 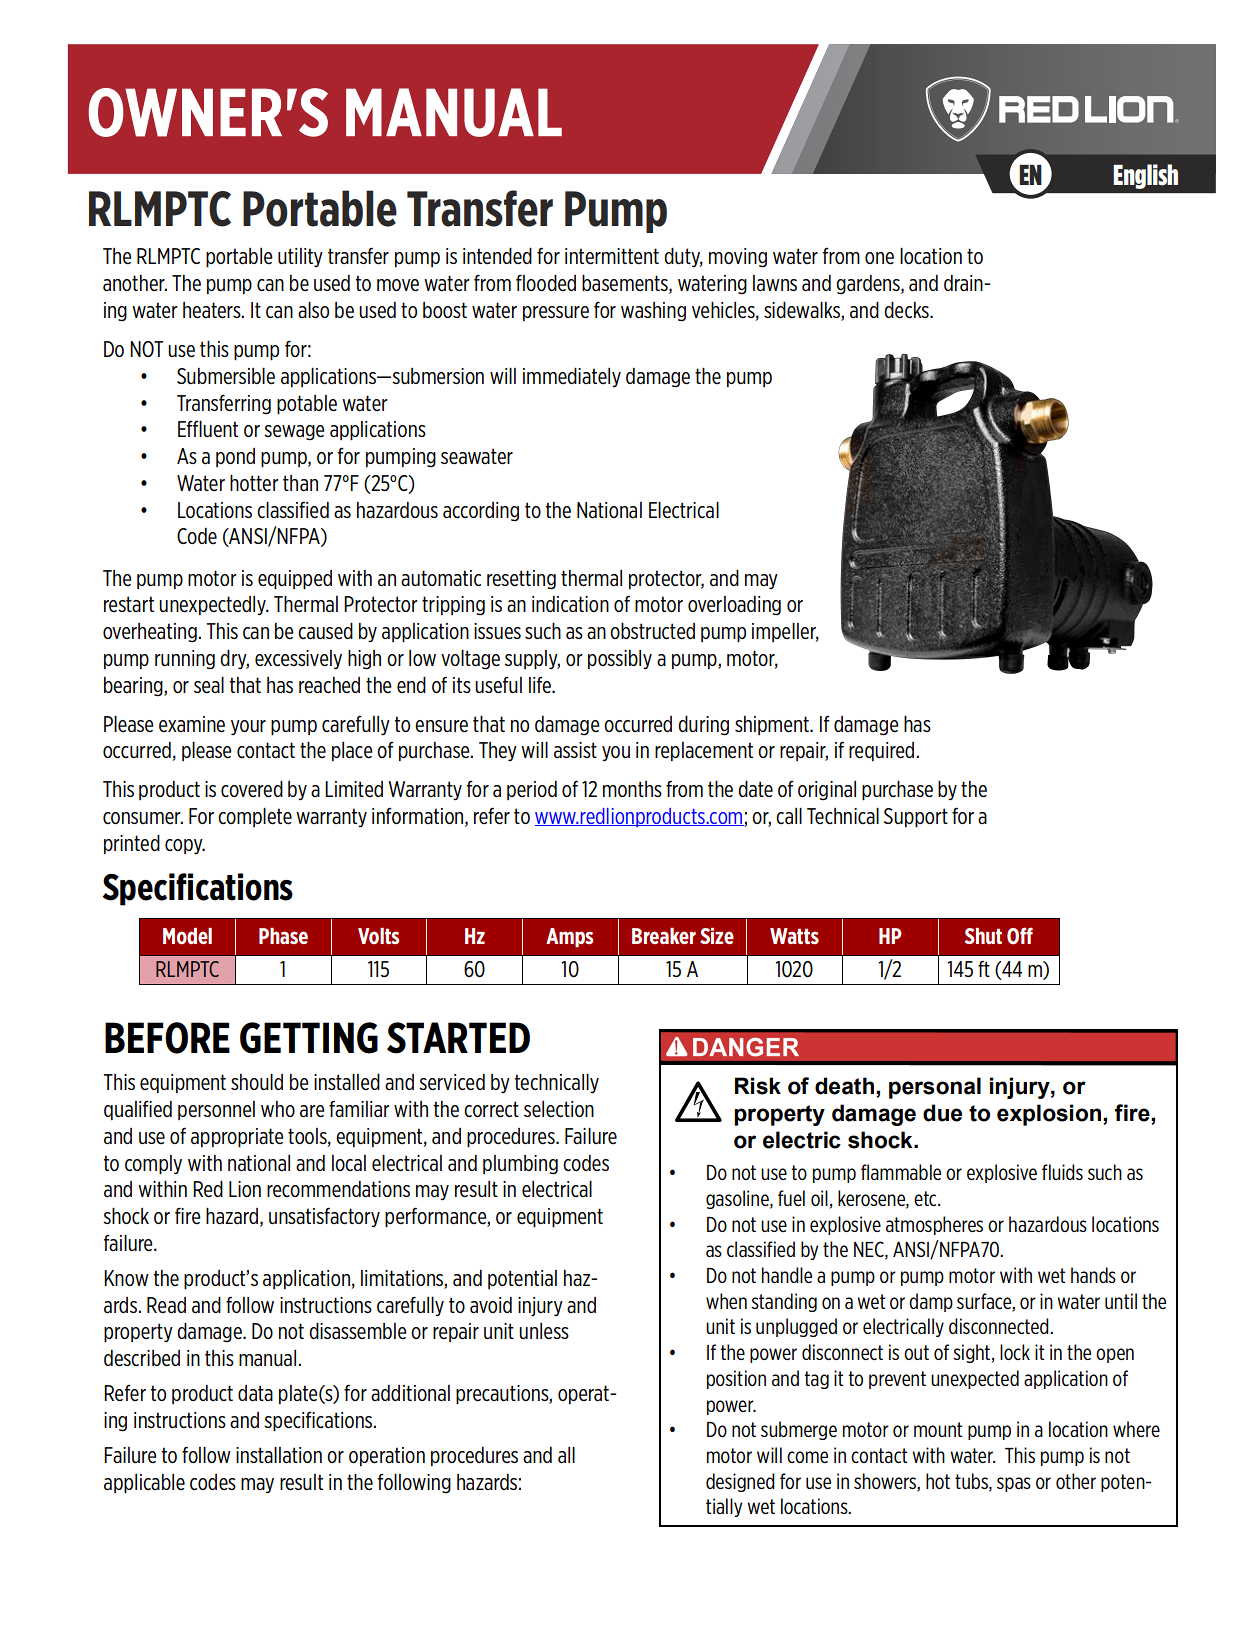 What do you see at coordinates (1062, 1172) in the document?
I see `fluids` at bounding box center [1062, 1172].
